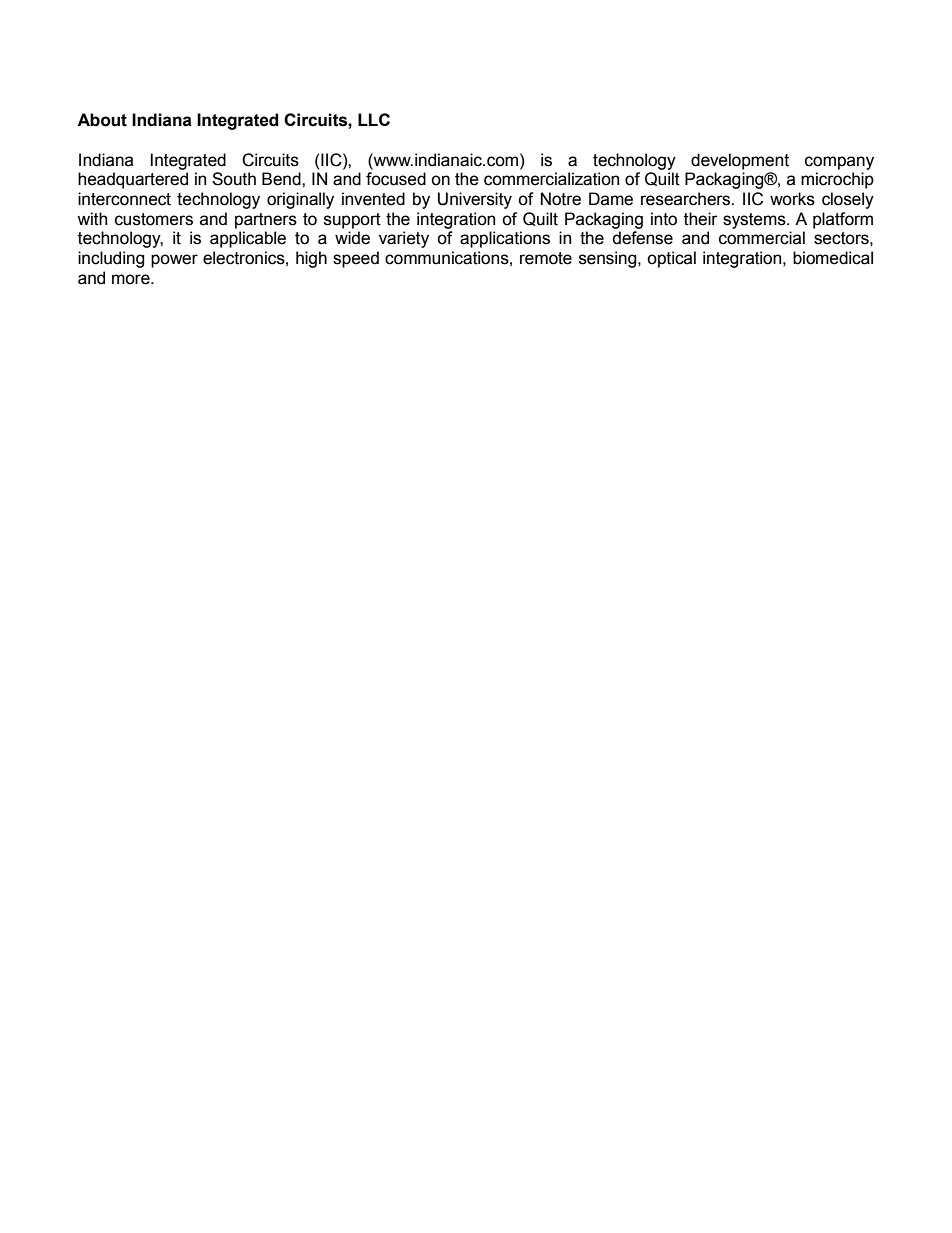 The image size is (952, 1233). Describe the element at coordinates (132, 279) in the document. I see `more` at that location.
